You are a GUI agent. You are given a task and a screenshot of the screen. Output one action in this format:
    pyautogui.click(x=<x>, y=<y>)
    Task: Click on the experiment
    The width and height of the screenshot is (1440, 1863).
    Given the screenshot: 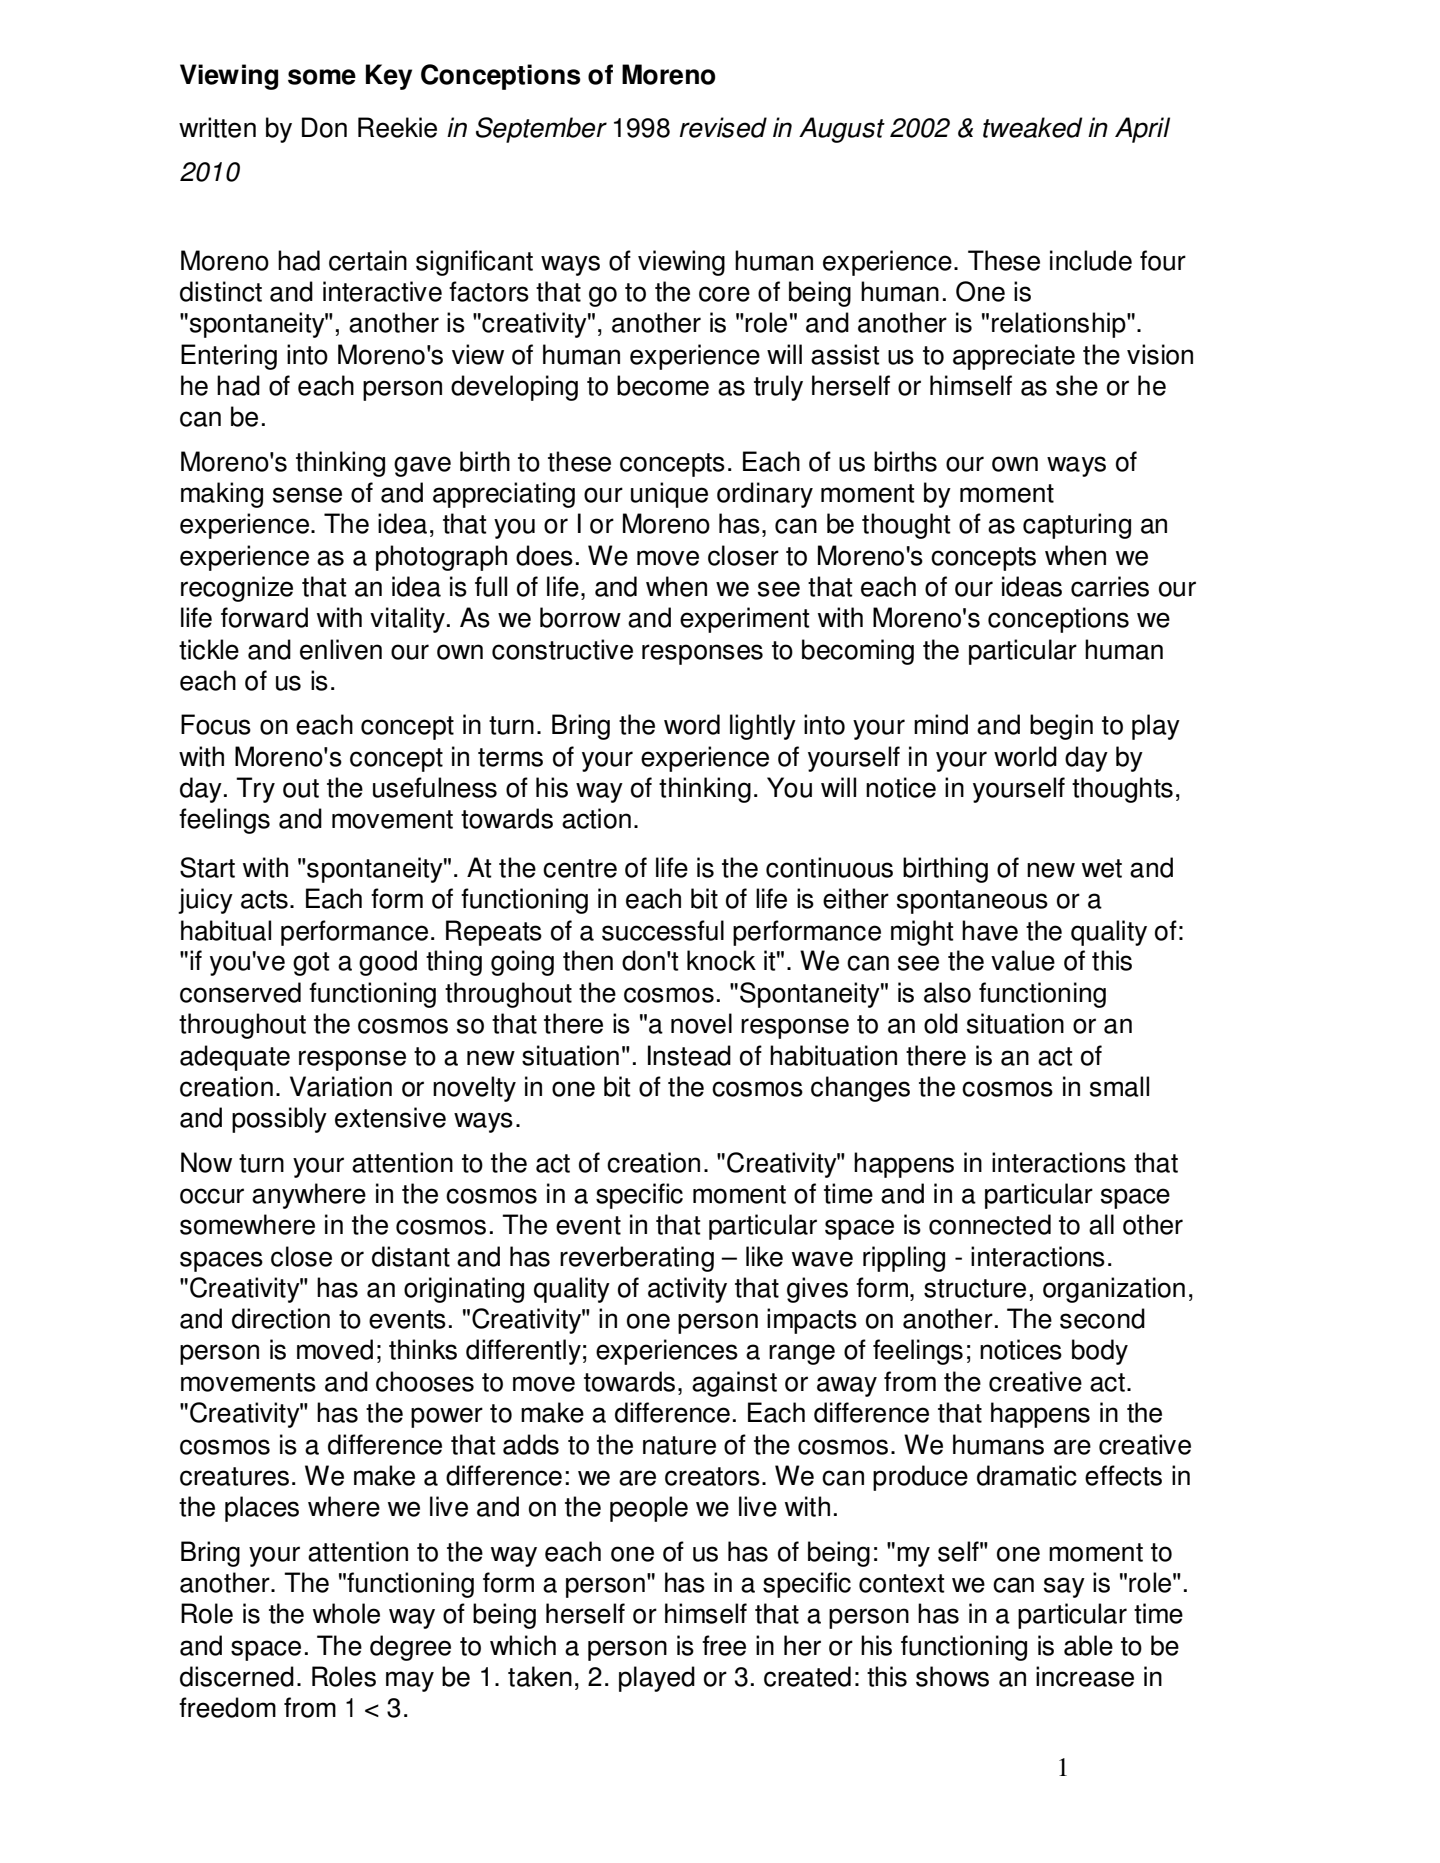 What is the action you would take?
    pyautogui.click(x=744, y=620)
